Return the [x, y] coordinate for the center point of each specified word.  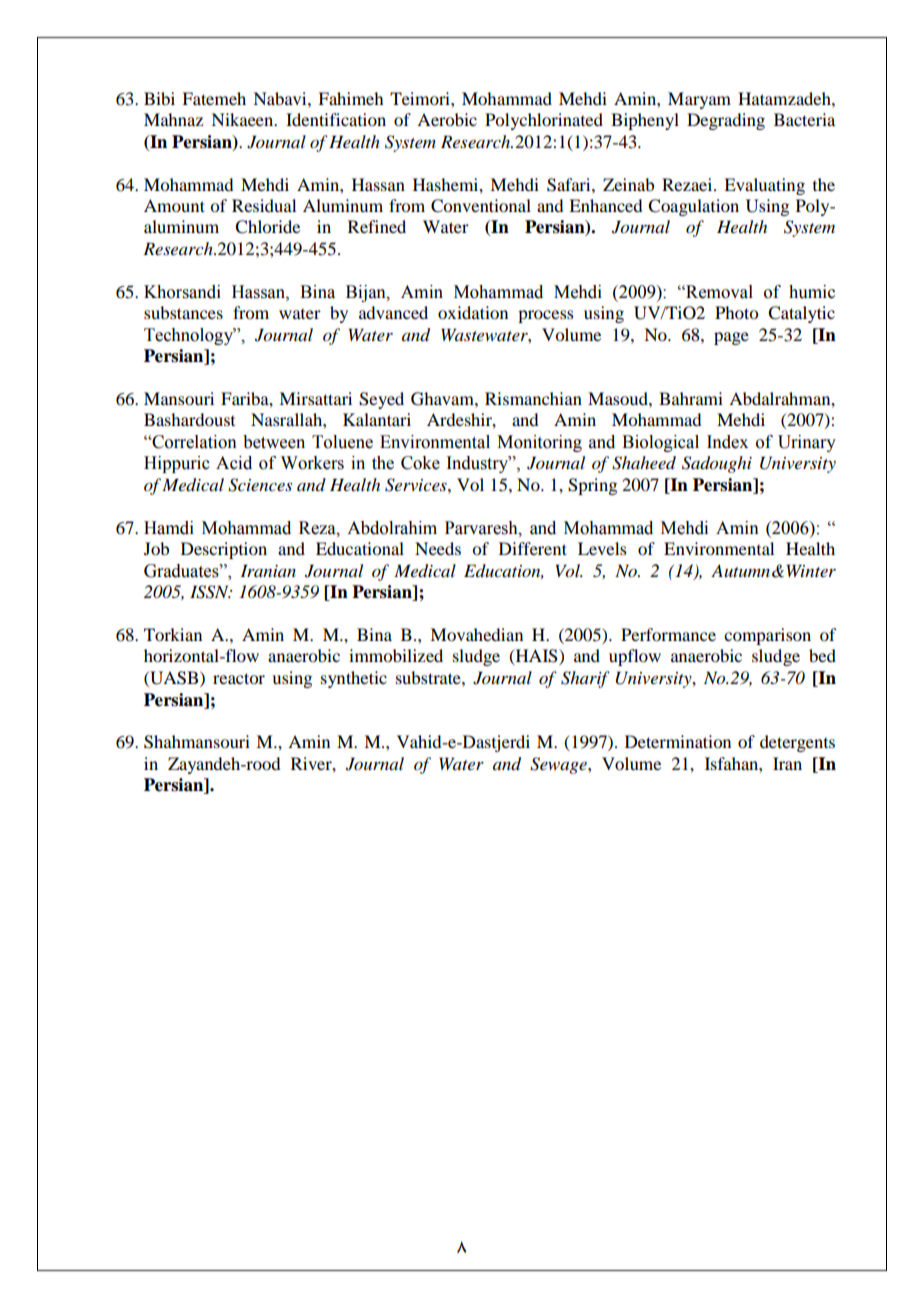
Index [727, 442]
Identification [336, 119]
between [274, 442]
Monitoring [539, 443]
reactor [239, 678]
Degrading [726, 121]
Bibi [159, 98]
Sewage [559, 765]
